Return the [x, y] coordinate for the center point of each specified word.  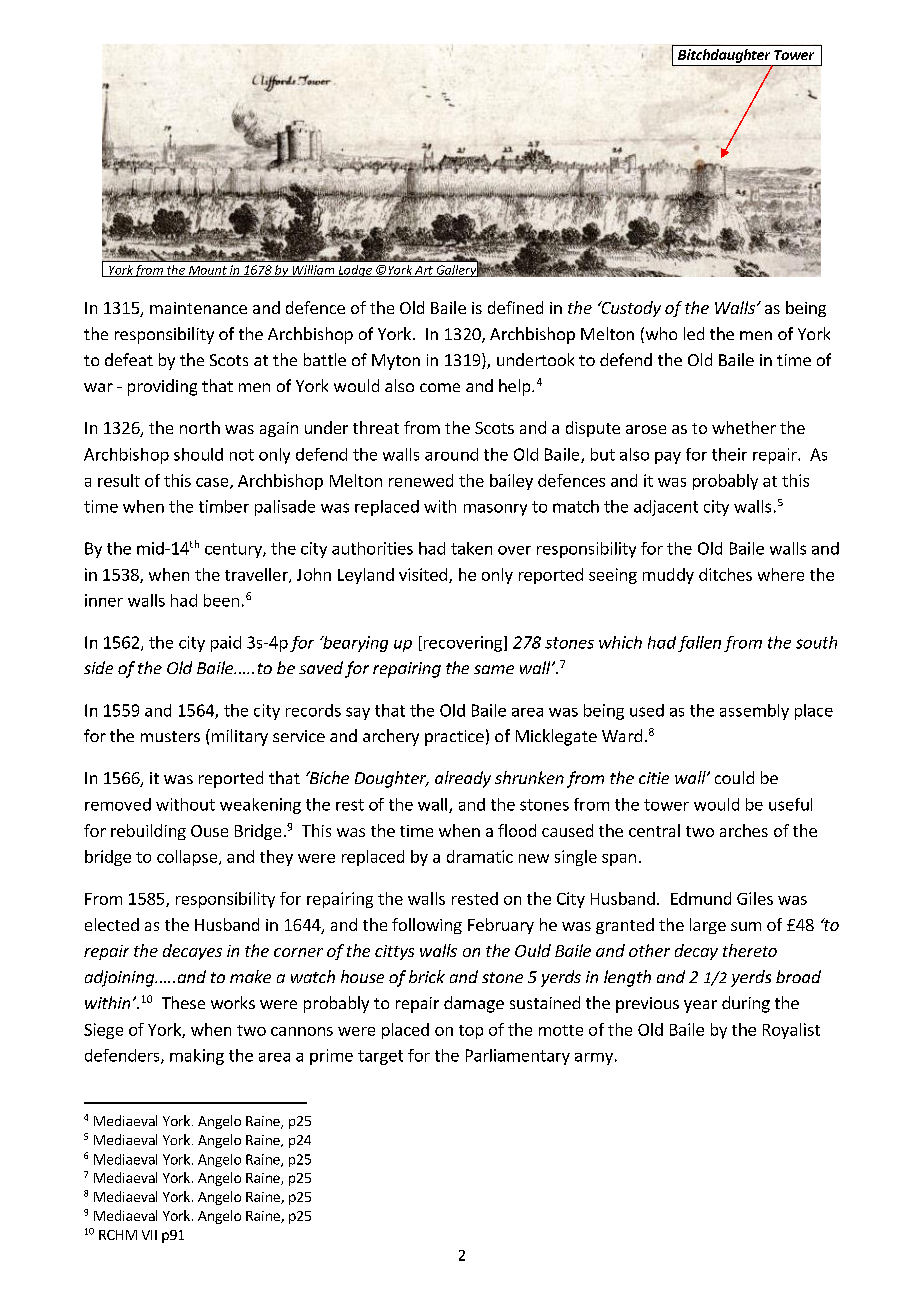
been [221, 600]
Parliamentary [518, 1057]
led [694, 333]
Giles [755, 898]
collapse [188, 858]
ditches [725, 574]
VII [149, 1235]
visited [423, 574]
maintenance [198, 308]
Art [424, 271]
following [427, 926]
